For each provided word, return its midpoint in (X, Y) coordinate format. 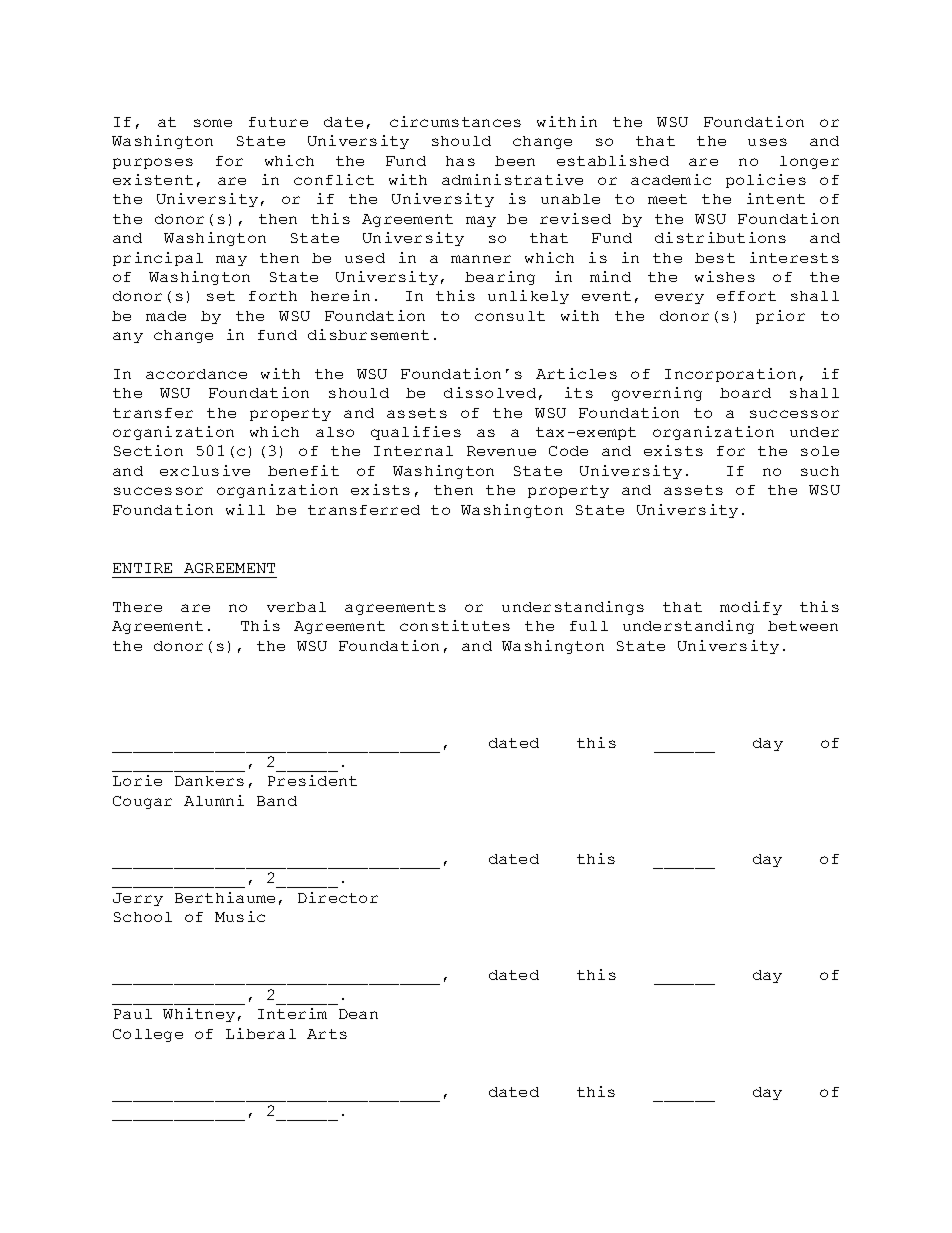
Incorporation (730, 375)
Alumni (214, 800)
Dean (358, 1014)
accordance (196, 374)
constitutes (455, 625)
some (213, 123)
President (312, 780)
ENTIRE (142, 568)
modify (751, 608)
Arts (327, 1034)
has (460, 161)
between (803, 626)
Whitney (199, 1015)
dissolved (490, 392)
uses (767, 142)
